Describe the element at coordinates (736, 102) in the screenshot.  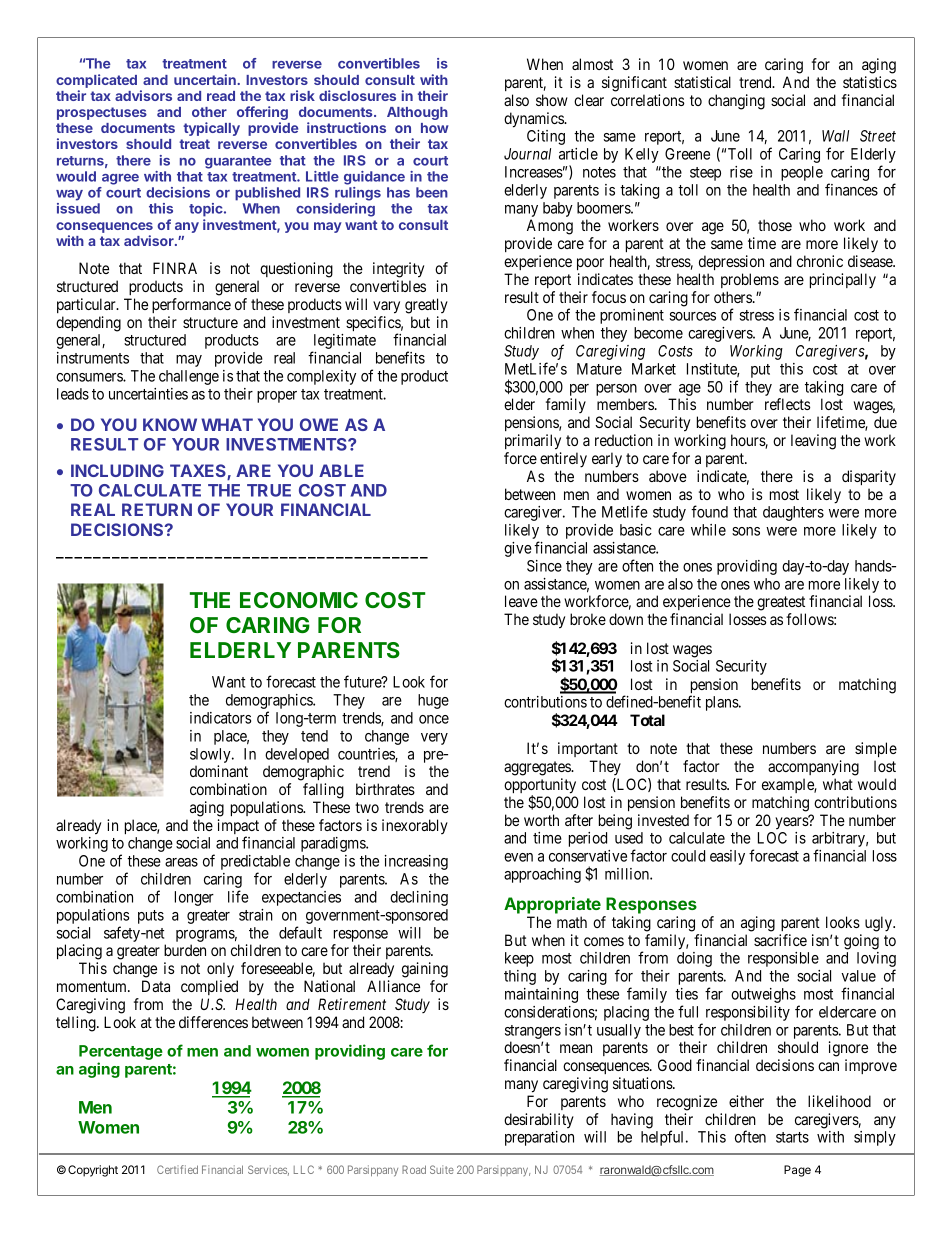
I see `changing` at that location.
